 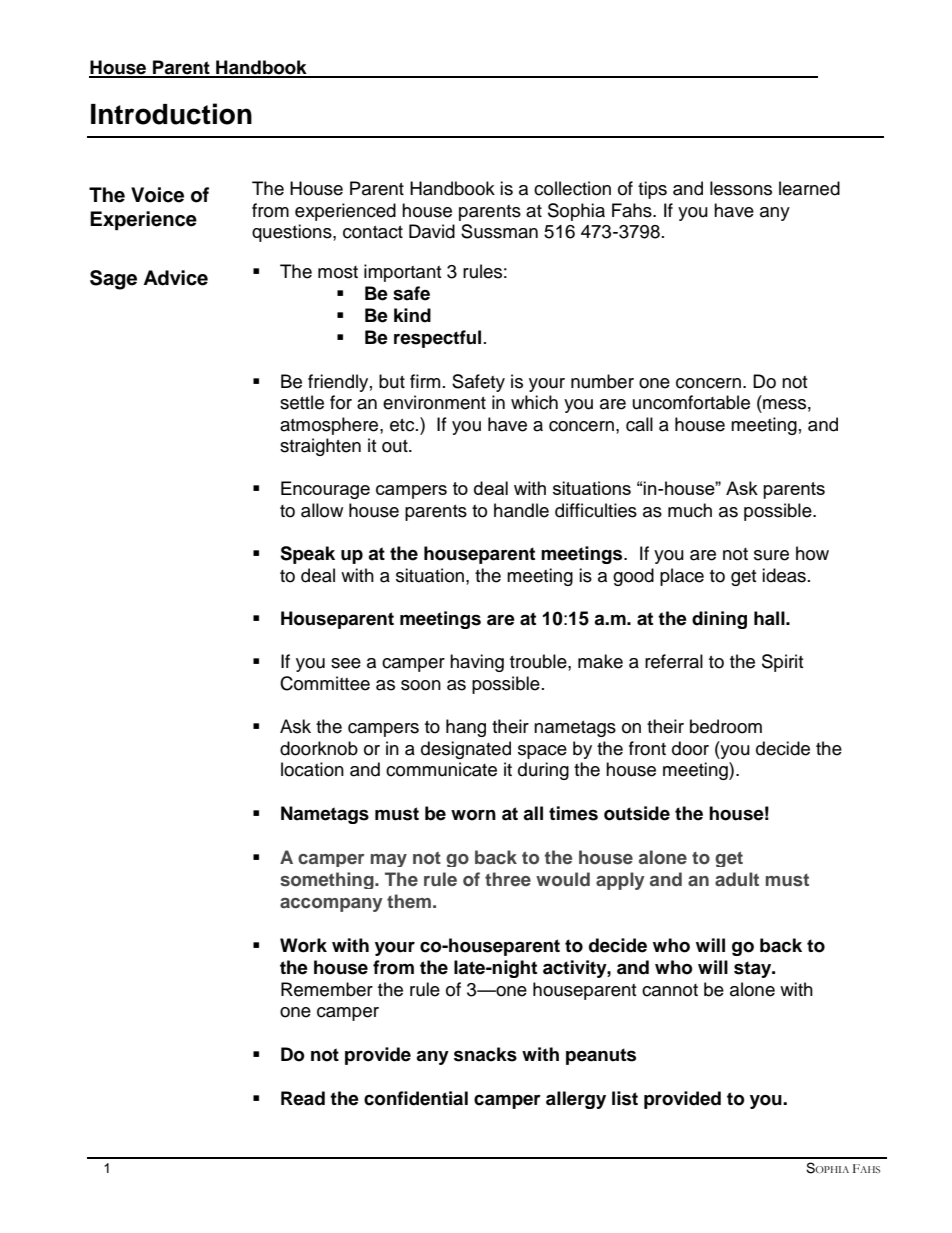 I want to click on straighten, so click(x=320, y=447).
